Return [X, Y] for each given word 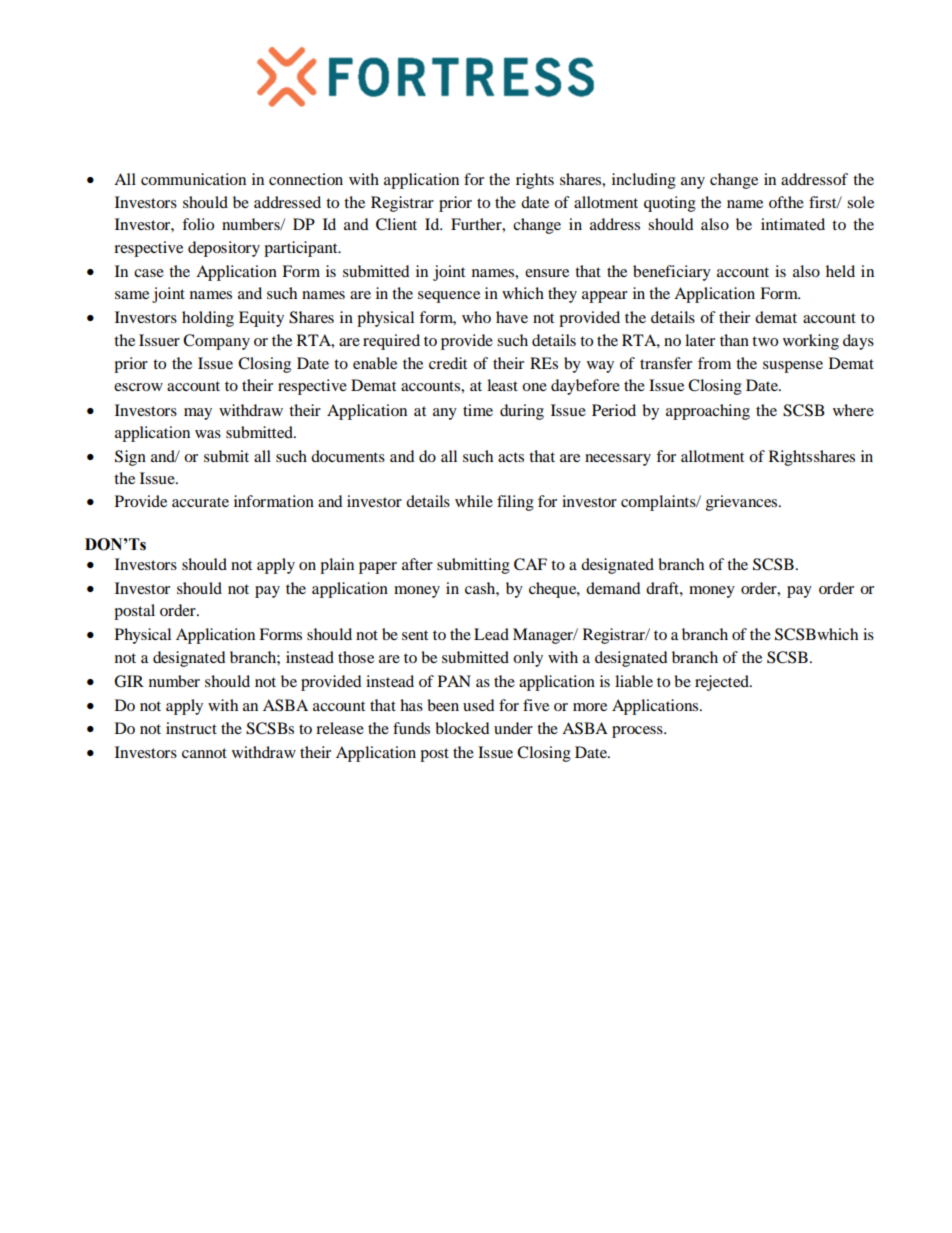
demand [613, 588]
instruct [191, 728]
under [513, 728]
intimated [793, 224]
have [512, 317]
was [208, 434]
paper [378, 568]
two [765, 341]
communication [193, 179]
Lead [491, 634]
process [638, 732]
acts [511, 457]
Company [216, 342]
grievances [743, 503]
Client [396, 224]
